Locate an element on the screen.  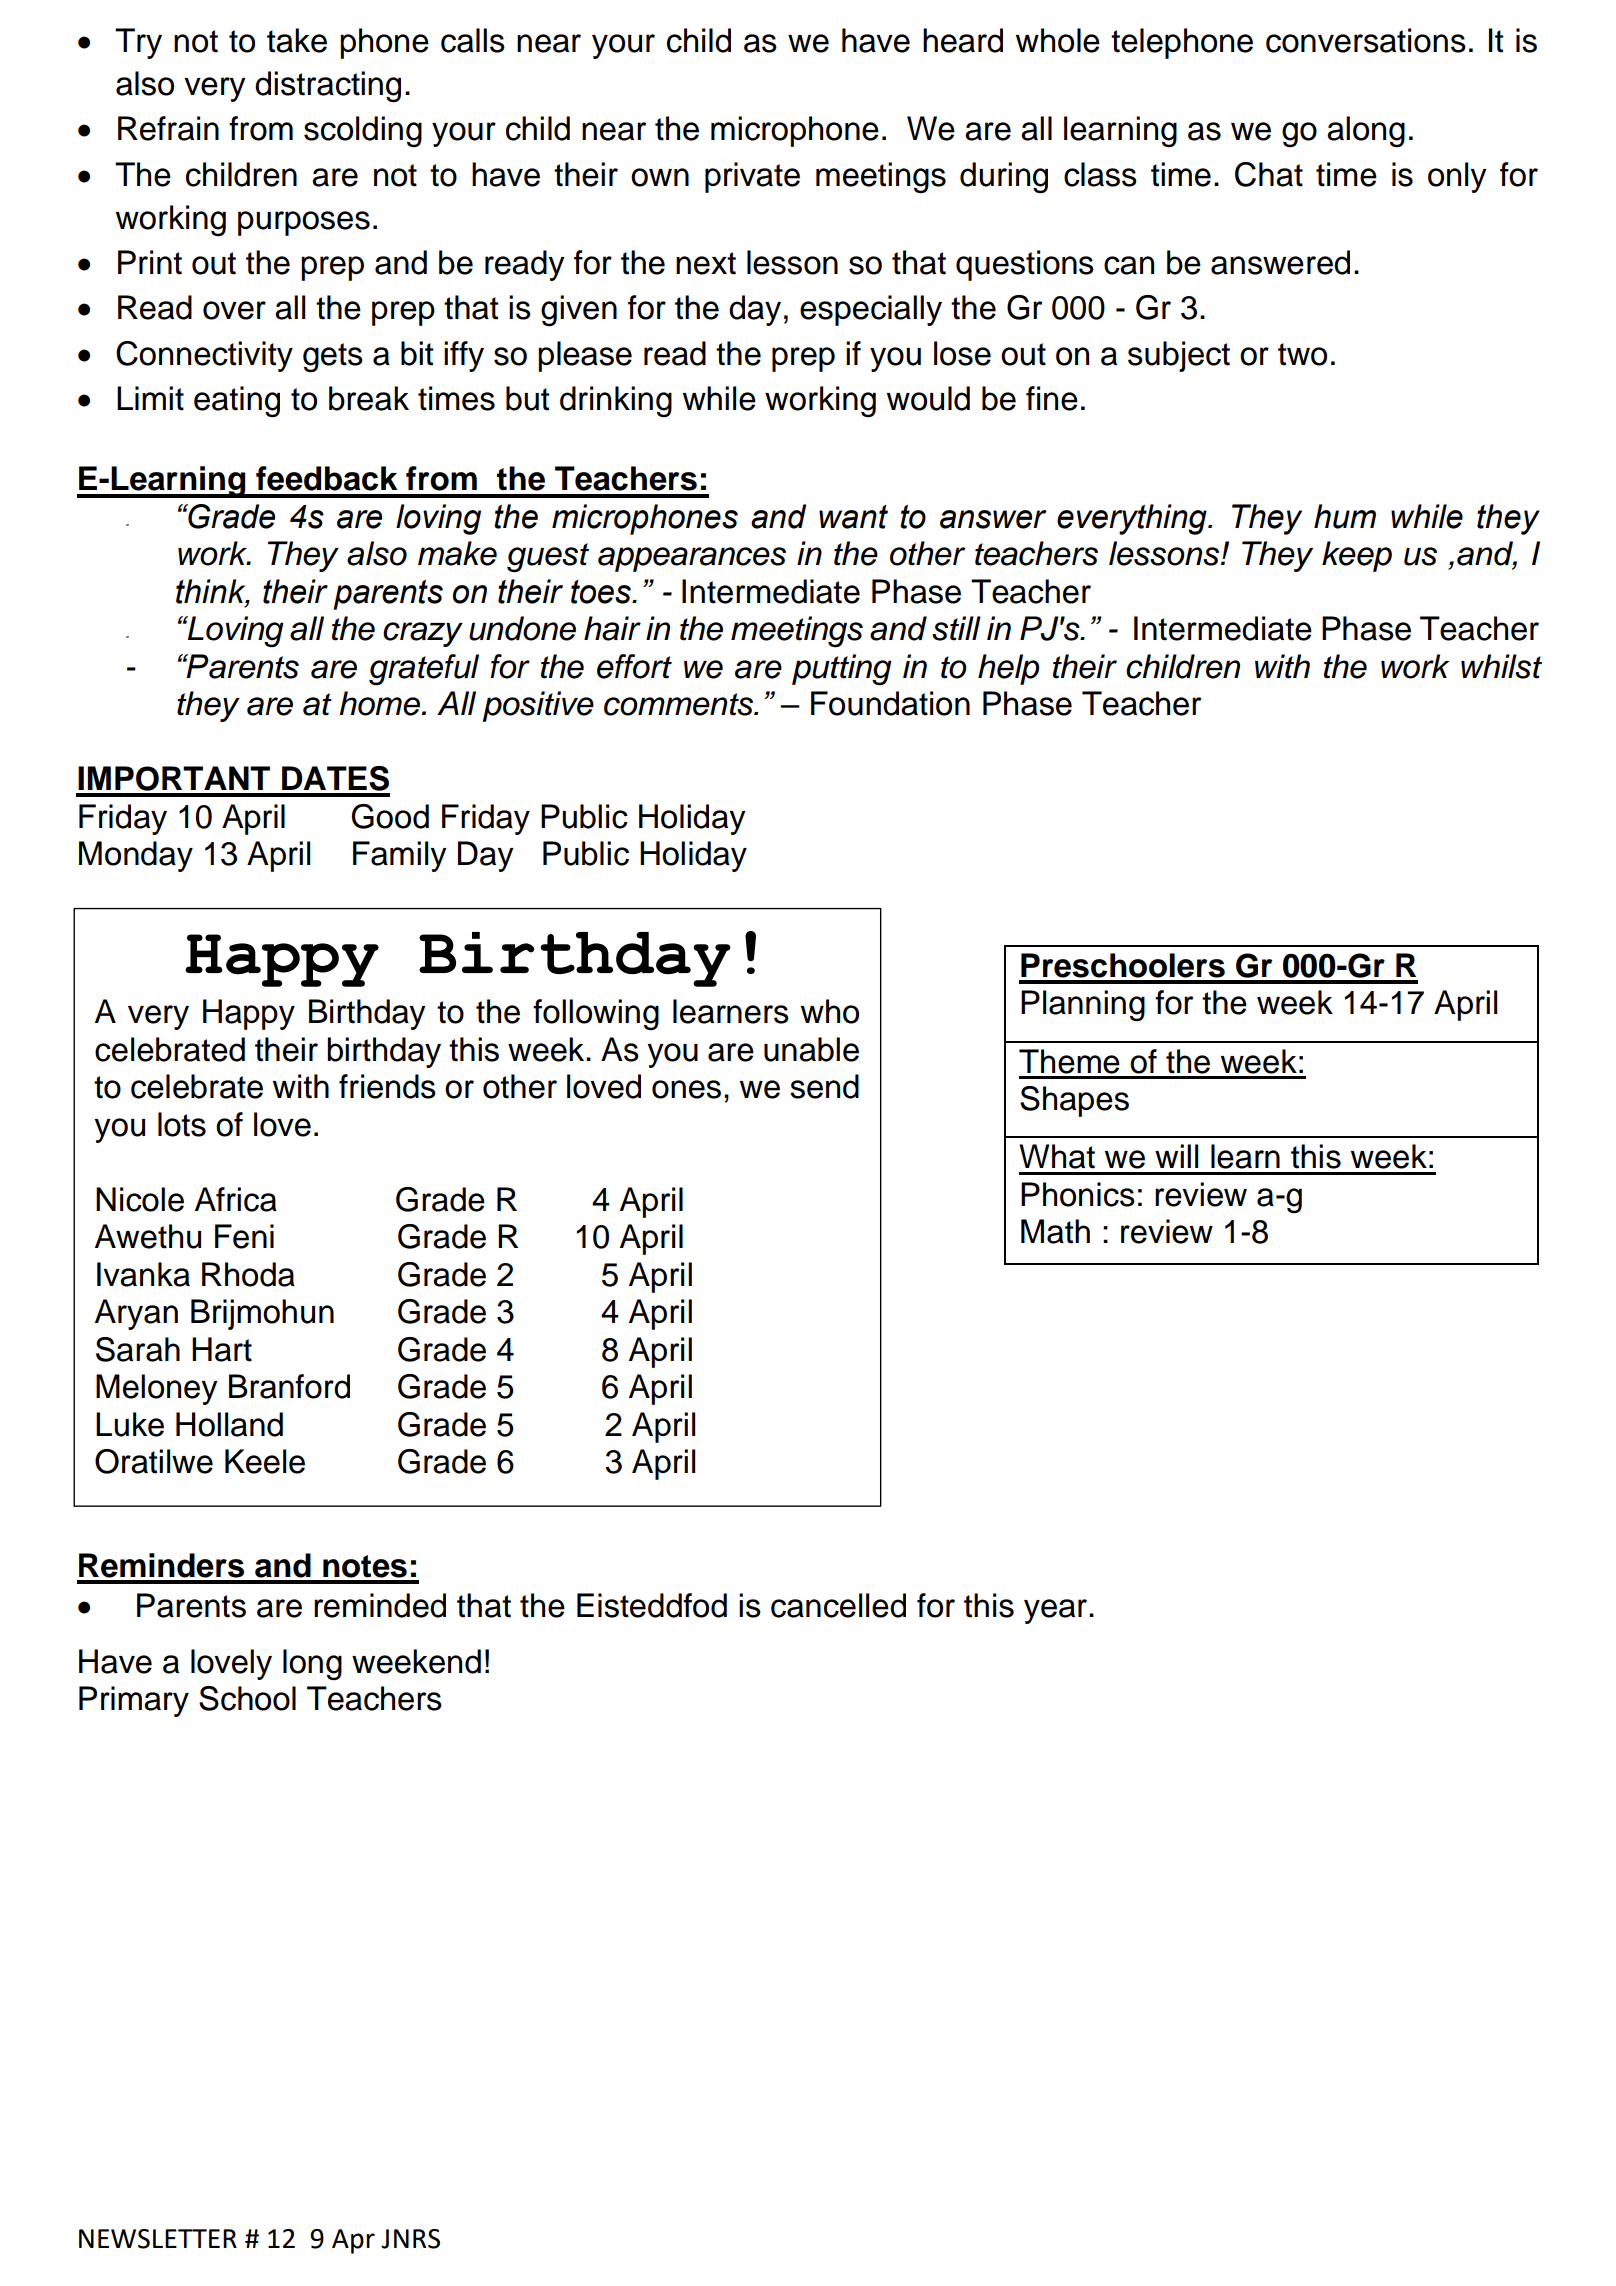
Africa is located at coordinates (236, 1199).
